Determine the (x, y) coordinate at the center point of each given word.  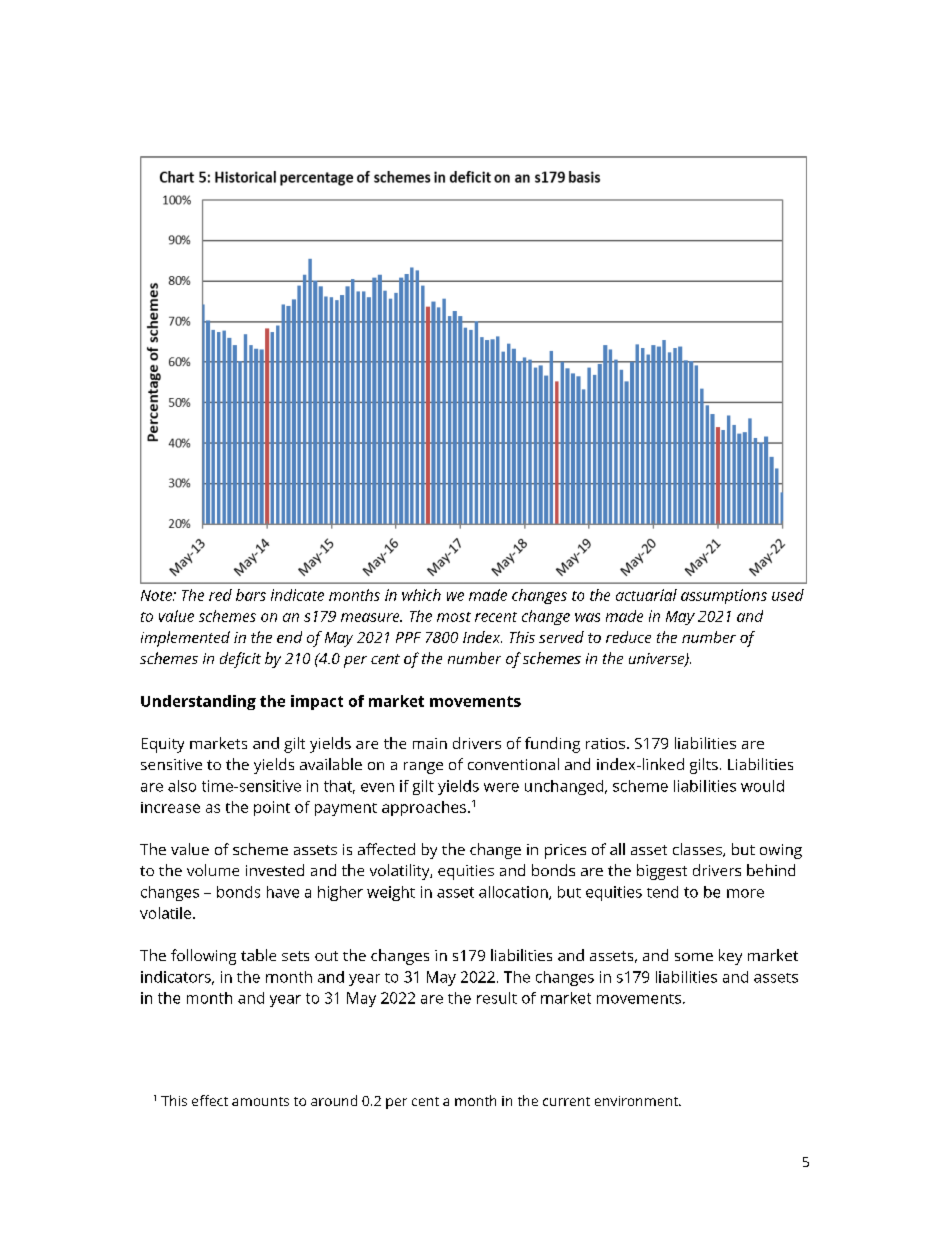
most (454, 617)
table (258, 955)
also (182, 786)
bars (251, 595)
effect (210, 1100)
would (762, 786)
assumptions (724, 596)
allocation (514, 893)
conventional (513, 764)
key (730, 957)
